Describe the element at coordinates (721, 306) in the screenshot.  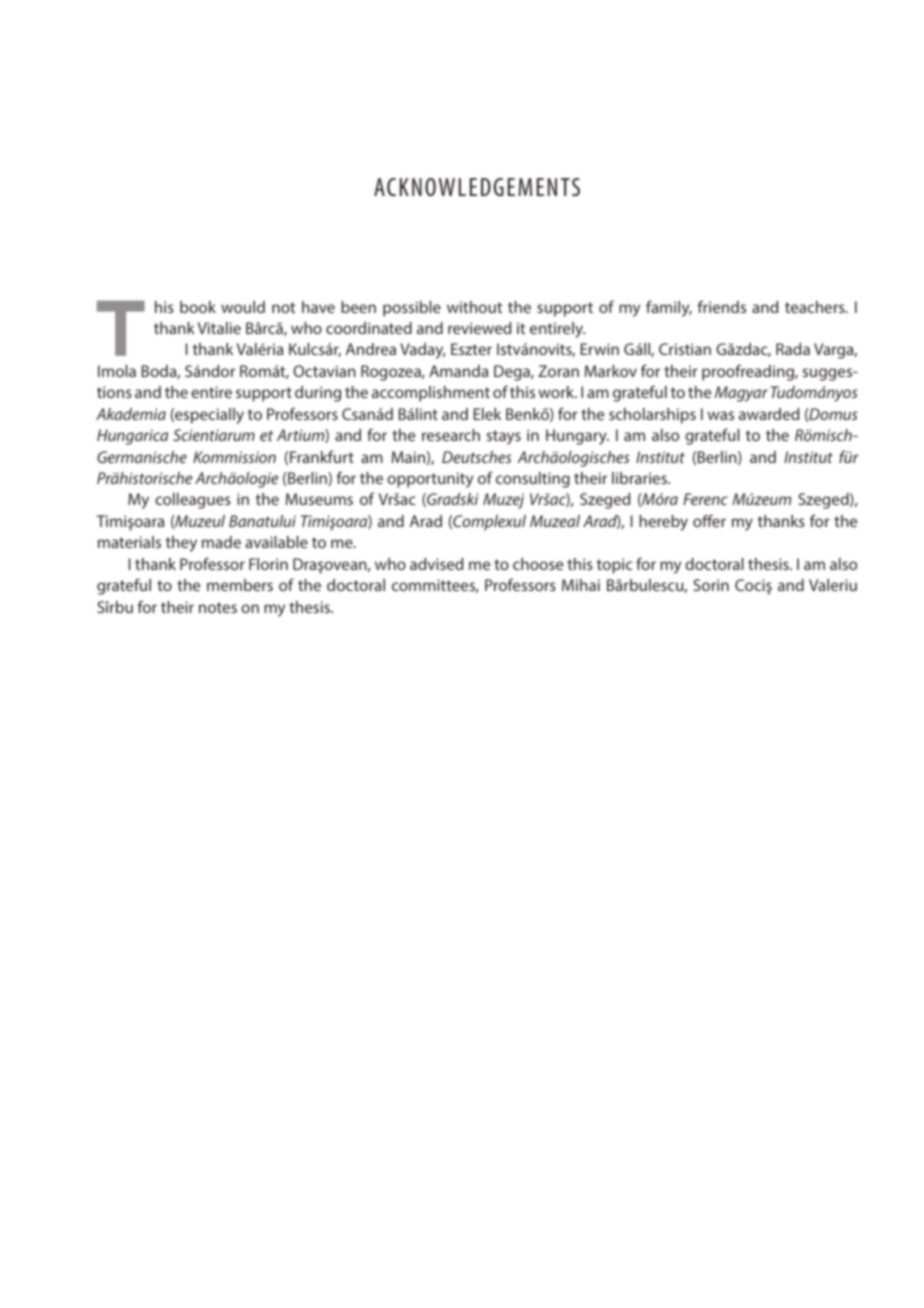
I see `friends` at that location.
